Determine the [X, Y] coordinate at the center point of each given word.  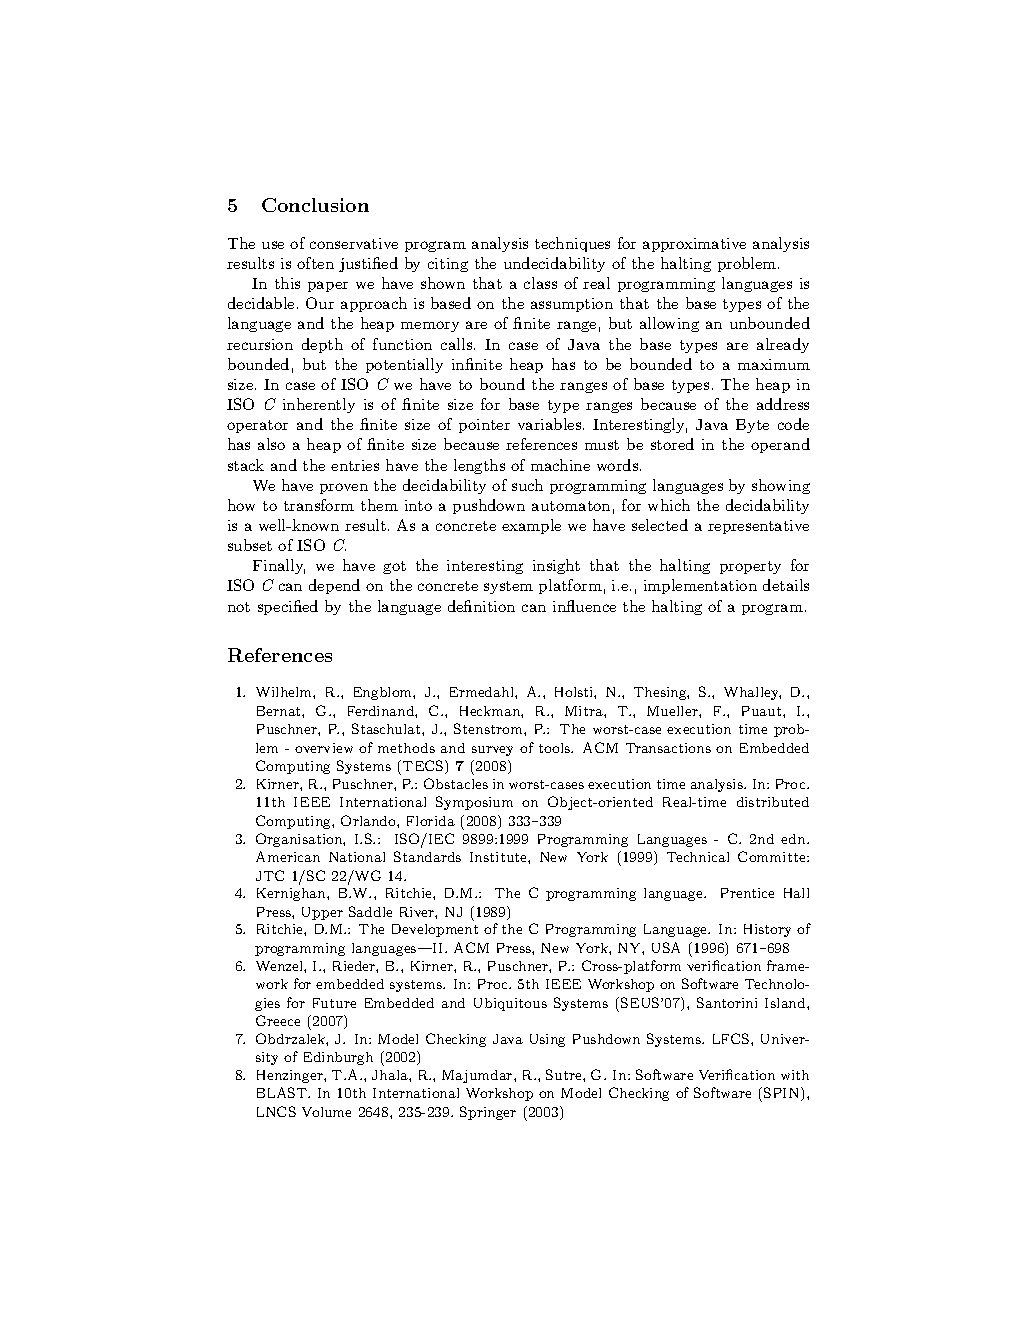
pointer [484, 426]
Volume [326, 1112]
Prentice [747, 893]
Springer [488, 1113]
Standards [427, 856]
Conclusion [315, 205]
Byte [752, 426]
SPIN [783, 1094]
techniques [572, 244]
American [288, 856]
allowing [669, 324]
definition [481, 606]
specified [288, 607]
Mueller [673, 711]
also [271, 444]
